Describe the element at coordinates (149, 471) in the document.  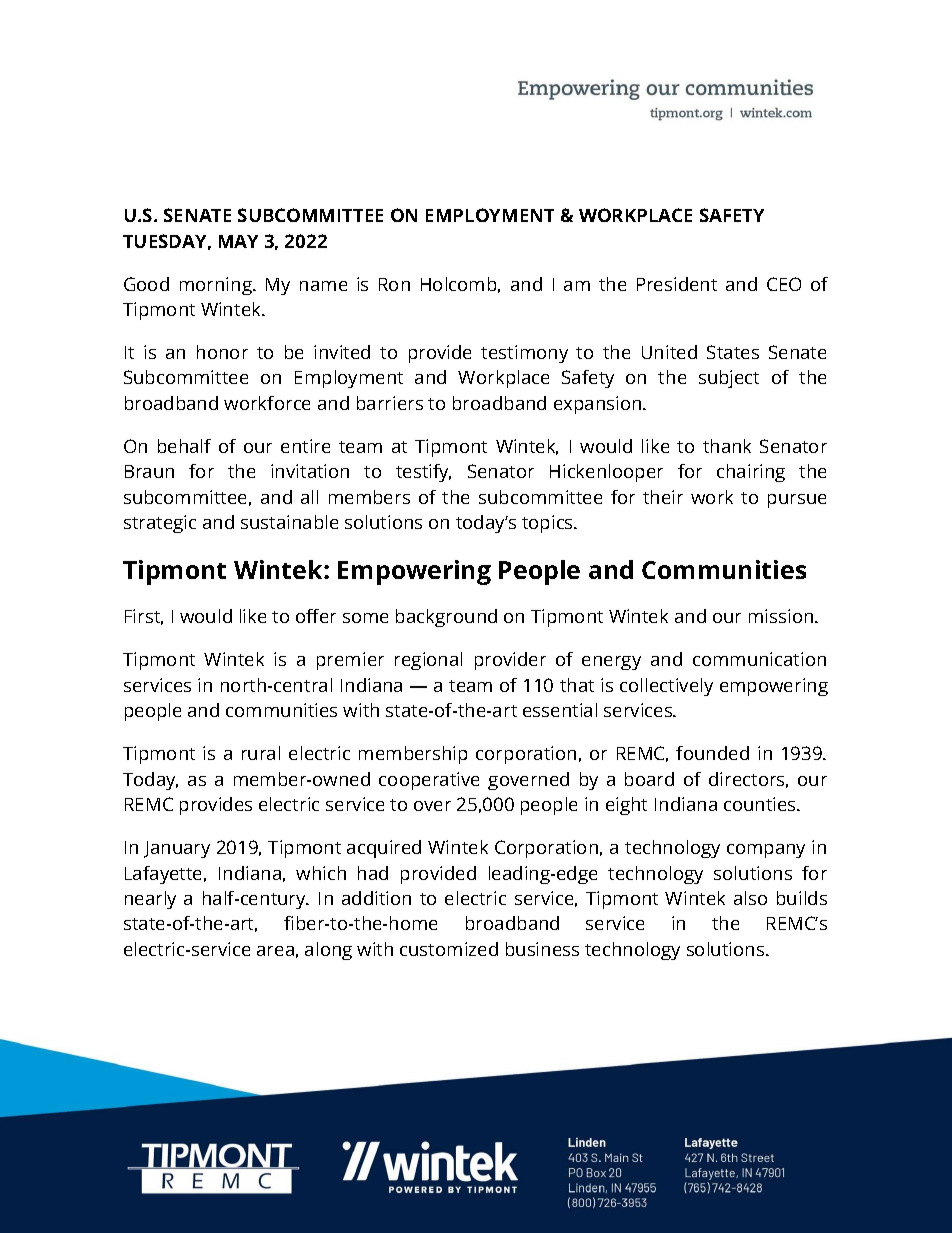
I see `Braun` at that location.
